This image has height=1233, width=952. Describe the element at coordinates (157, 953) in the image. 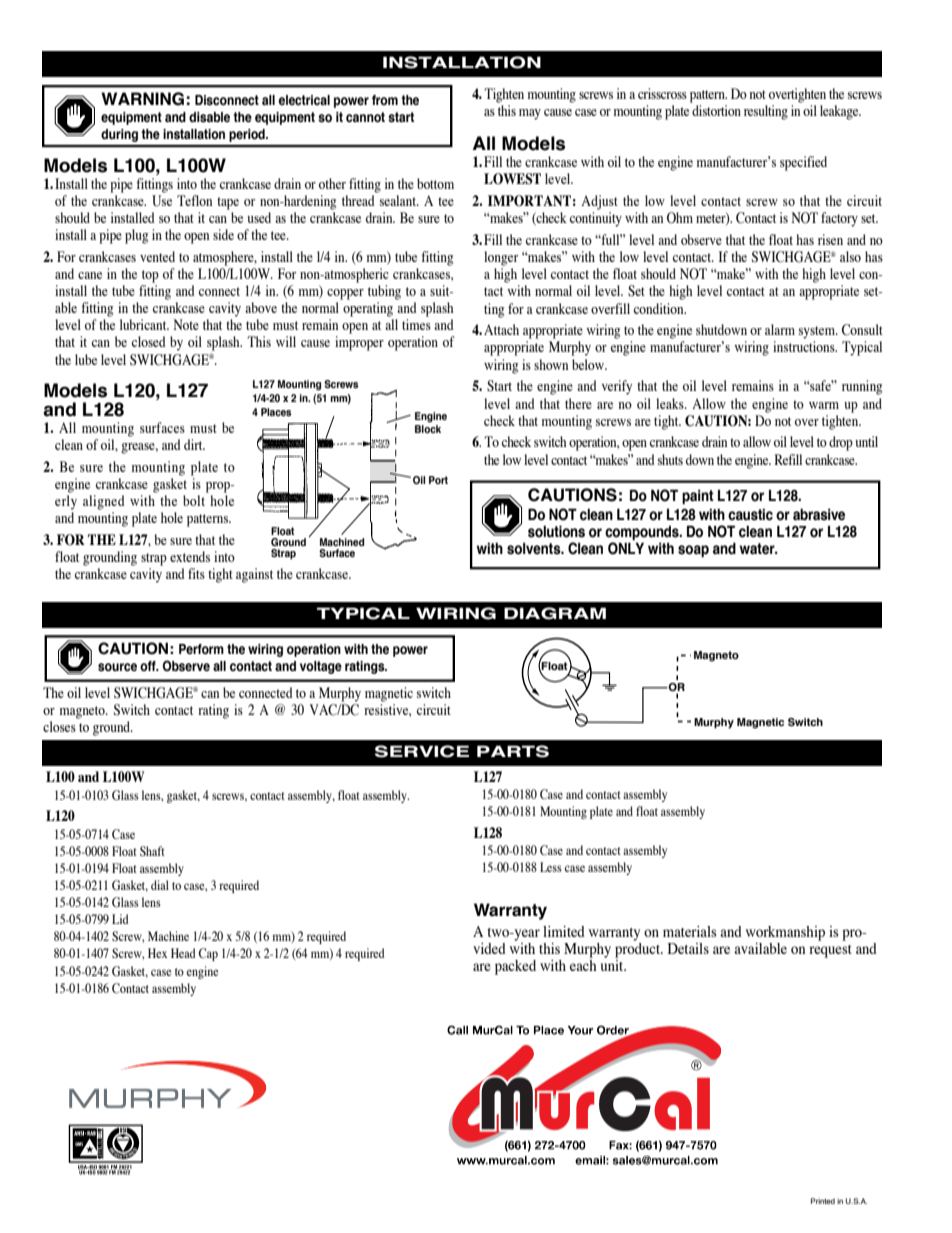

I see `Hex` at that location.
